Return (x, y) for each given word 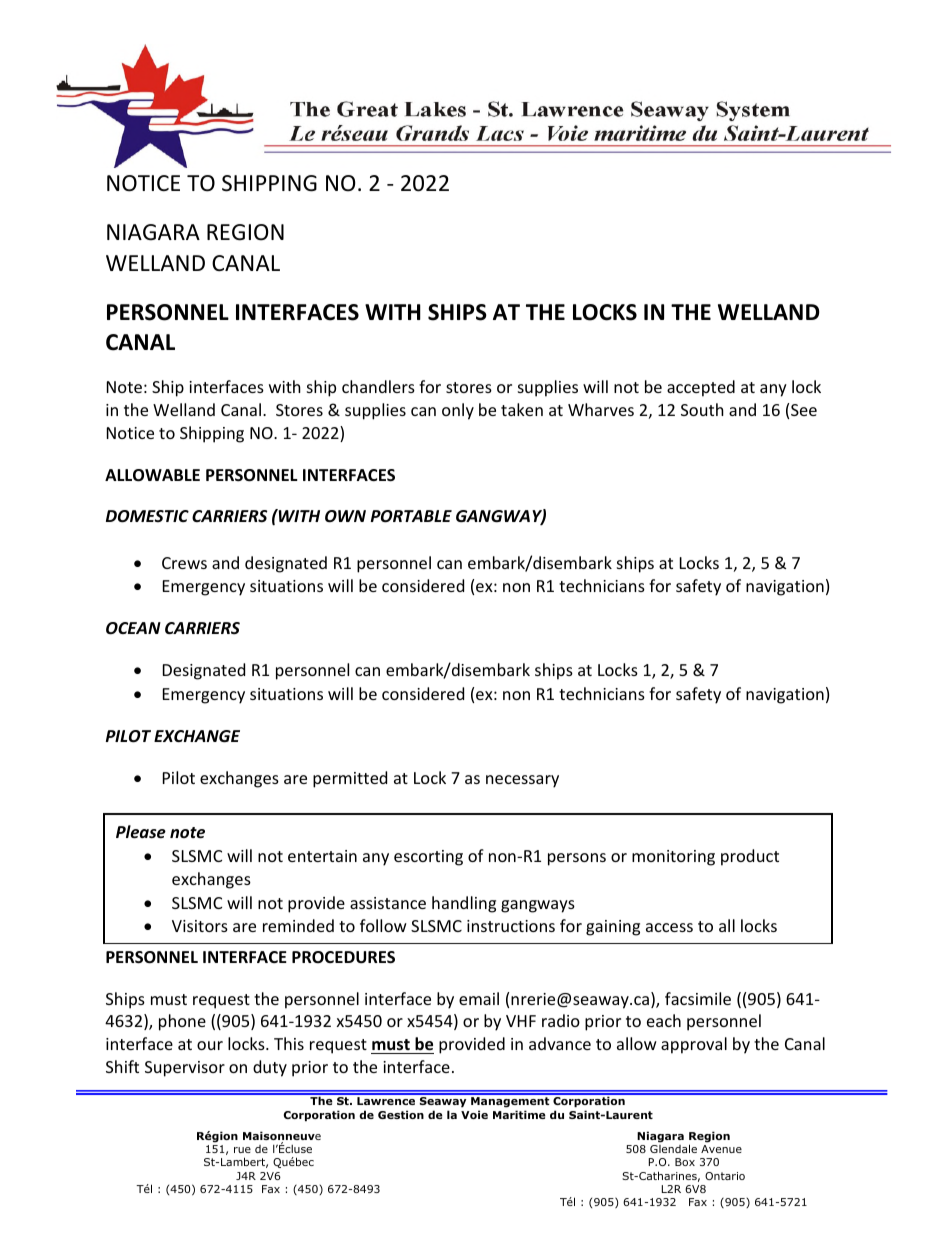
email (479, 998)
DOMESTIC (147, 516)
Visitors (200, 926)
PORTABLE (411, 516)
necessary (522, 781)
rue (242, 1150)
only (458, 411)
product (750, 857)
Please (141, 832)
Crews (184, 563)
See (804, 410)
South (702, 409)
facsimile (698, 998)
